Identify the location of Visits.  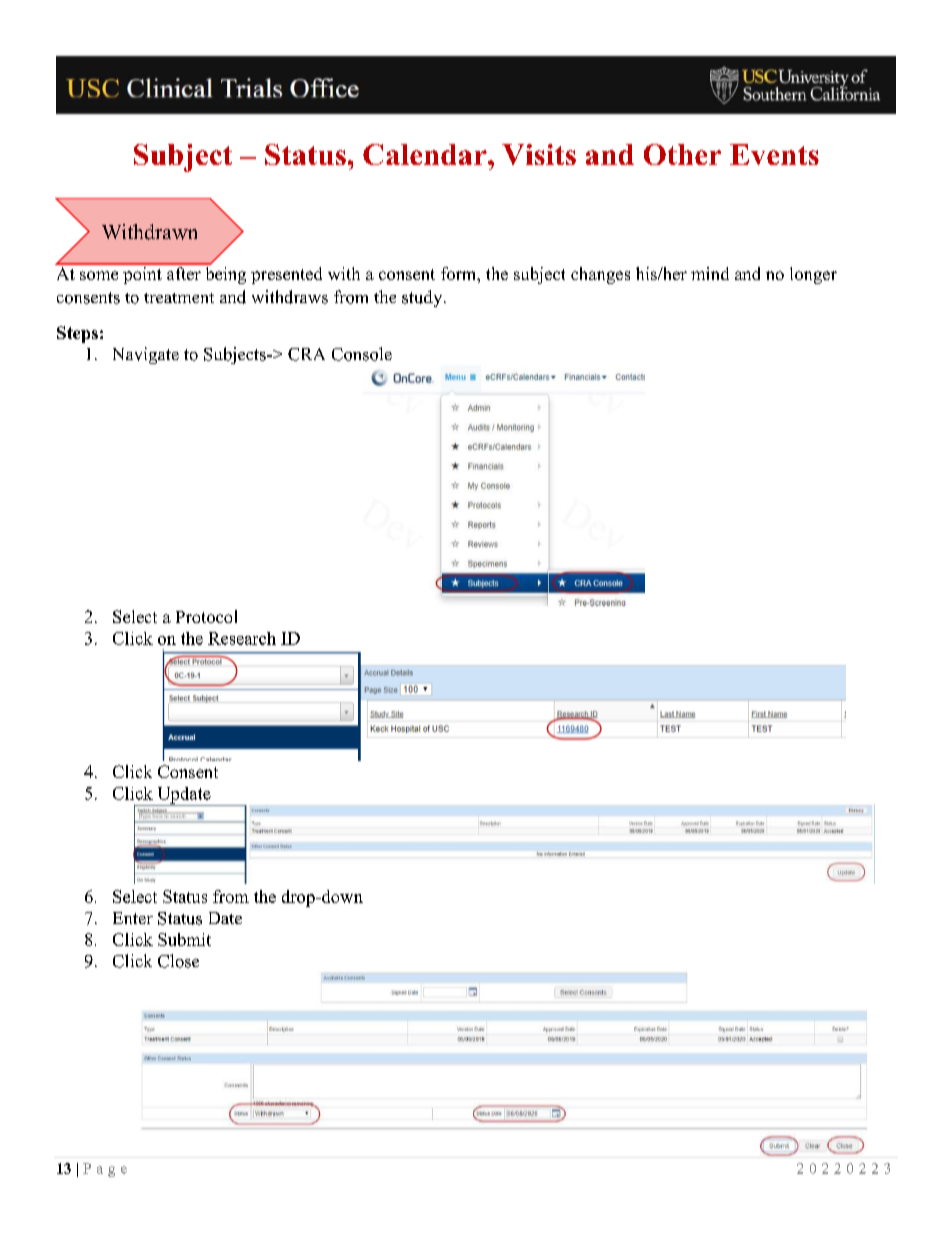
(539, 154).
